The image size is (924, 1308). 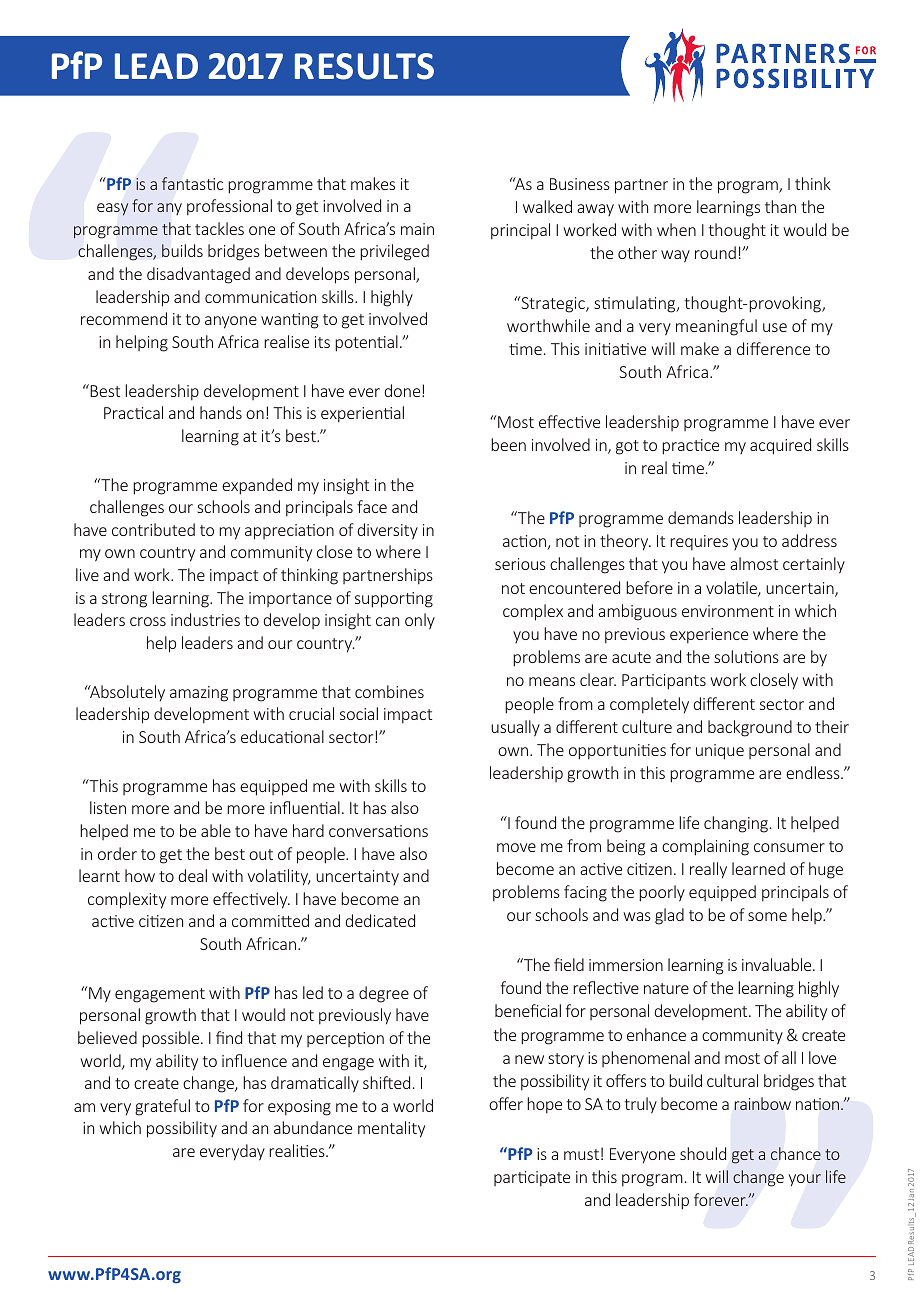 What do you see at coordinates (199, 694) in the screenshot?
I see `amazing` at bounding box center [199, 694].
